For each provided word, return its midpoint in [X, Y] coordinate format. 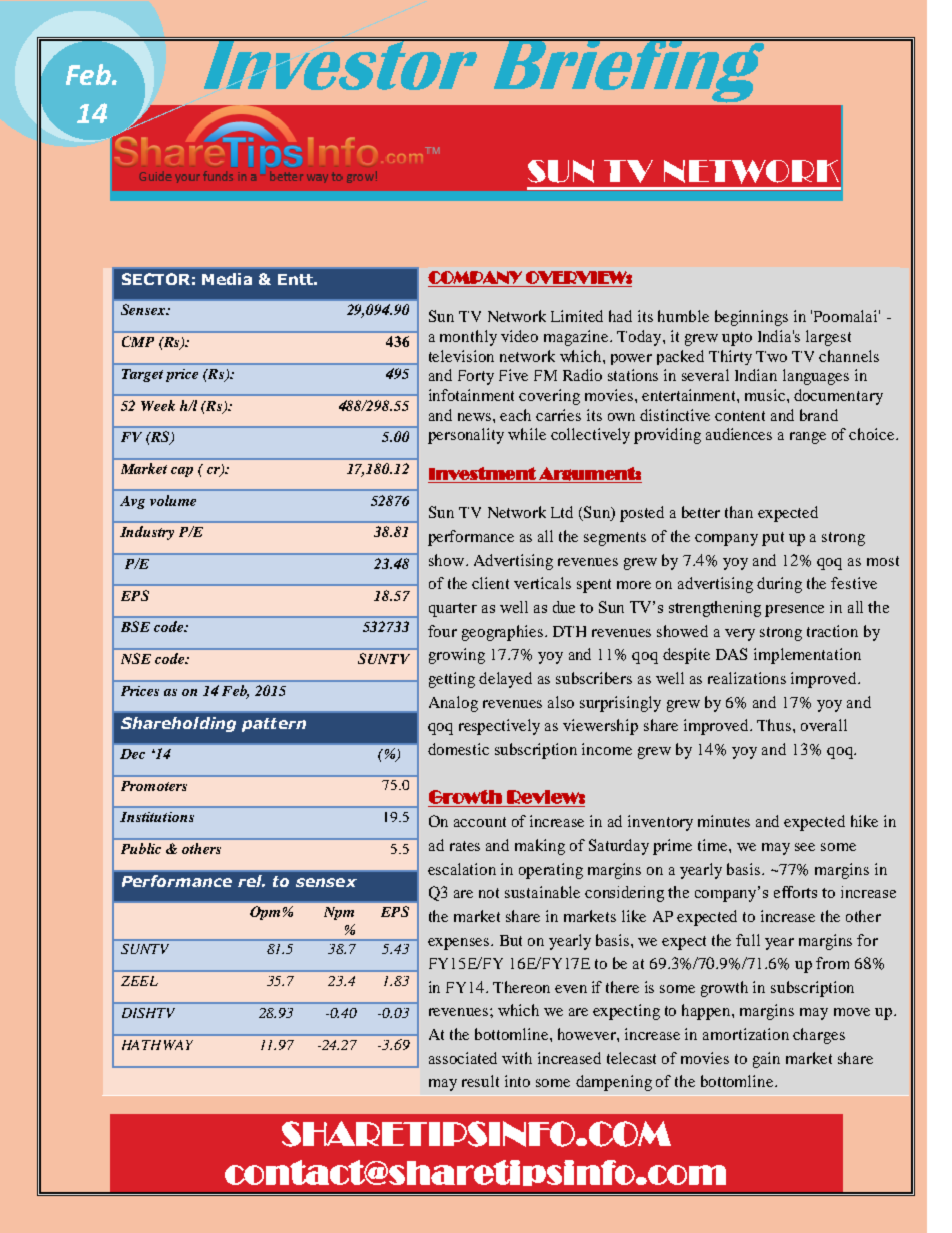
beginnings [751, 318]
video [519, 336]
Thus [775, 725]
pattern [274, 725]
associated [463, 1058]
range [808, 438]
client [490, 583]
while [527, 434]
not [489, 893]
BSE [135, 626]
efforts [795, 892]
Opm [265, 913]
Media [227, 279]
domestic [458, 749]
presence [794, 611]
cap [182, 472]
